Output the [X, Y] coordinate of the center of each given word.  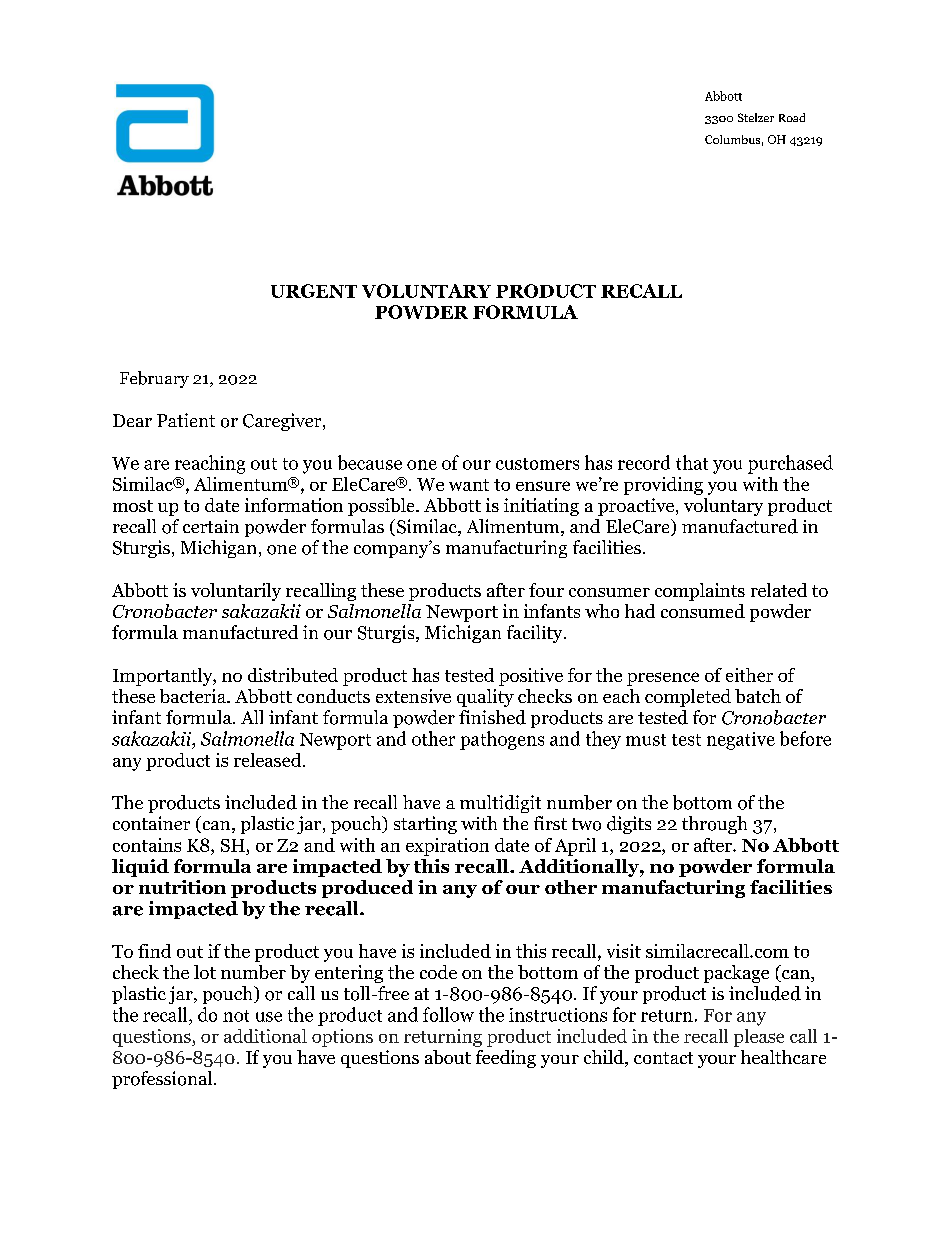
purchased [790, 464]
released [269, 760]
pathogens [502, 740]
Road [792, 117]
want [469, 485]
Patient [186, 420]
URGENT [314, 291]
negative [741, 741]
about [448, 1057]
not [236, 1016]
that [692, 462]
